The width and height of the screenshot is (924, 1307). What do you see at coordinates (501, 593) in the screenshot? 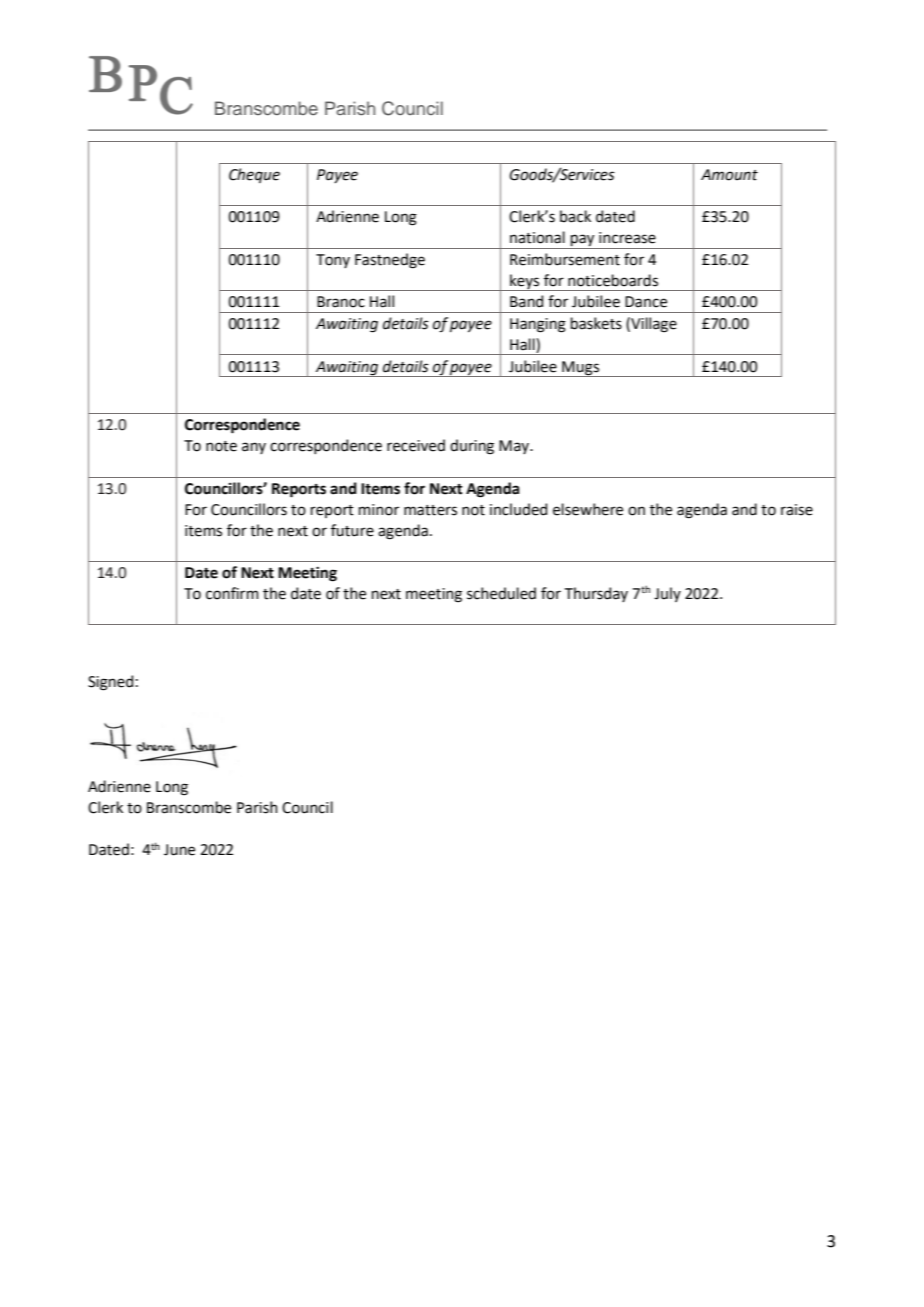
I see `scheduled` at bounding box center [501, 593].
